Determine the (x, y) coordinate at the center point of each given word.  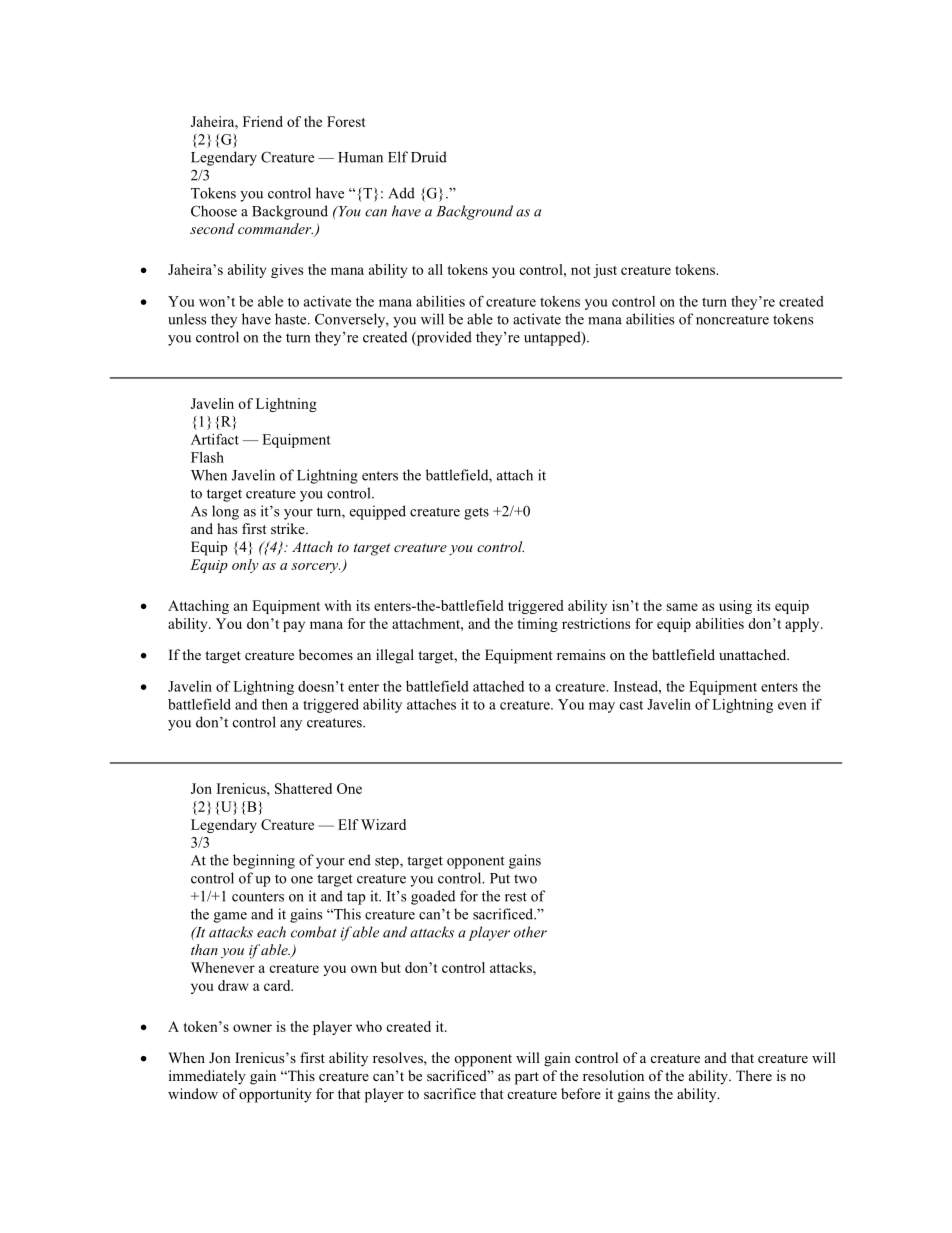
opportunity (275, 1095)
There (754, 1075)
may (602, 707)
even (792, 706)
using (735, 607)
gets (476, 513)
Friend (263, 121)
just (605, 271)
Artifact (215, 439)
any (291, 725)
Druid (429, 157)
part (527, 1078)
